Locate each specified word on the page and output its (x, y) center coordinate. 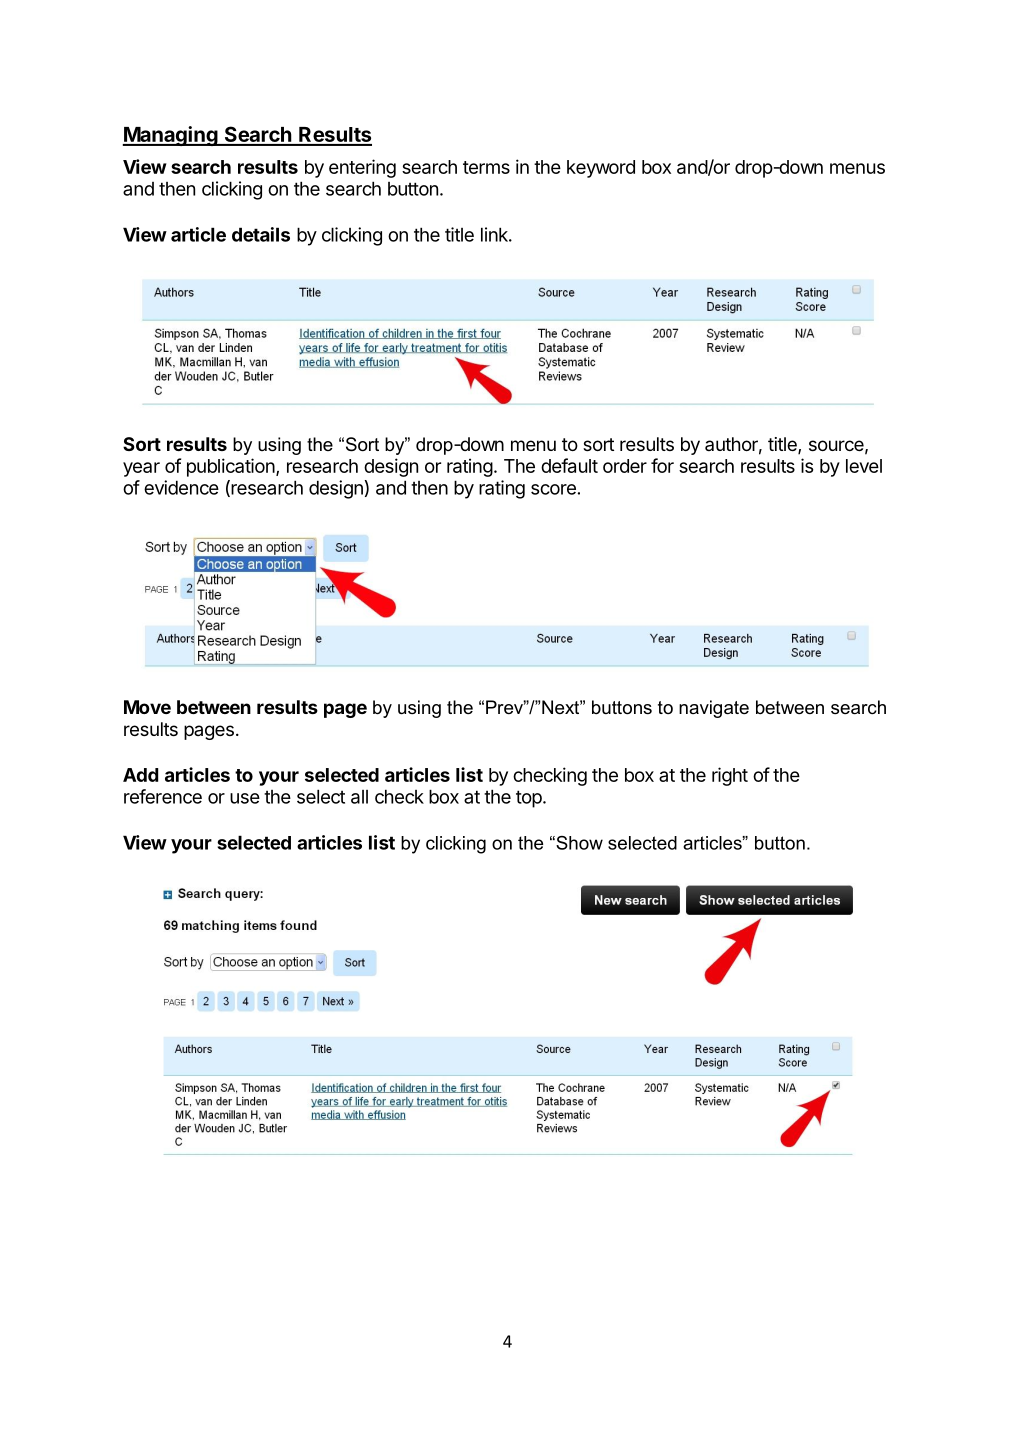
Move (147, 707)
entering (362, 168)
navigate (714, 709)
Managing (171, 136)
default (569, 465)
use (245, 798)
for (662, 465)
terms (486, 167)
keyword (601, 169)
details (261, 234)
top (529, 799)
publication (231, 467)
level (864, 466)
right (730, 776)
